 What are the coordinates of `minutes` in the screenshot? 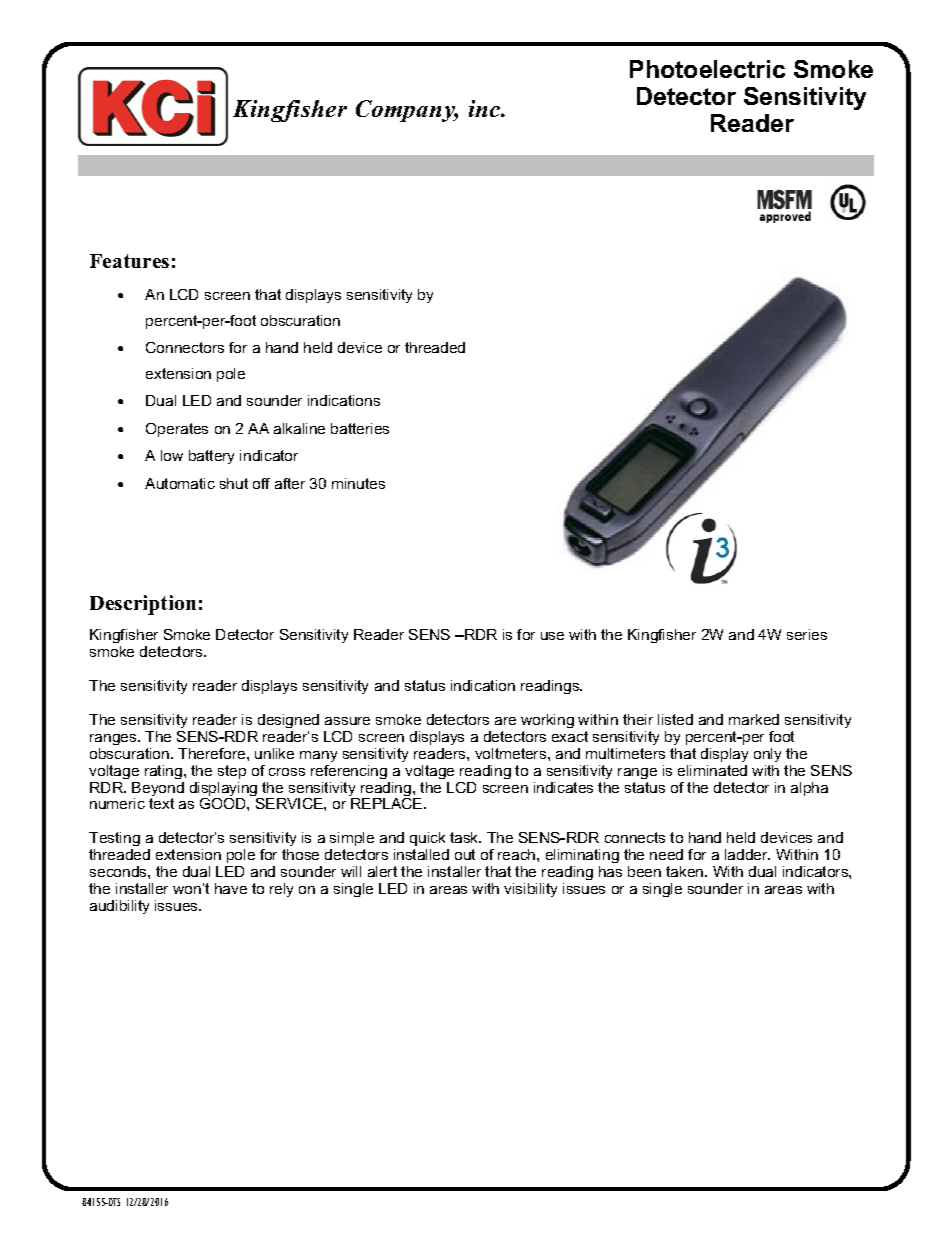 It's located at (358, 483).
